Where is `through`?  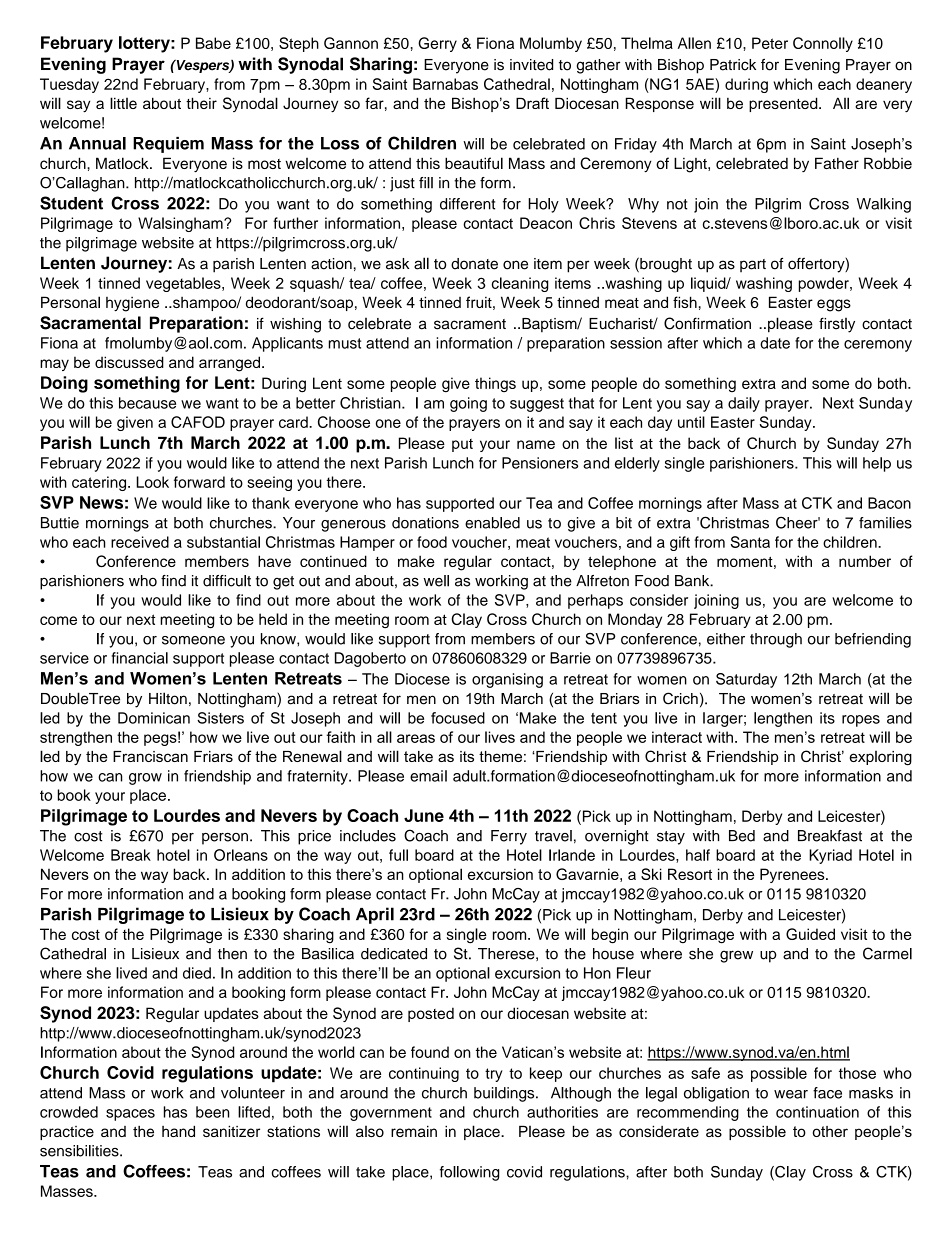
through is located at coordinates (776, 640).
